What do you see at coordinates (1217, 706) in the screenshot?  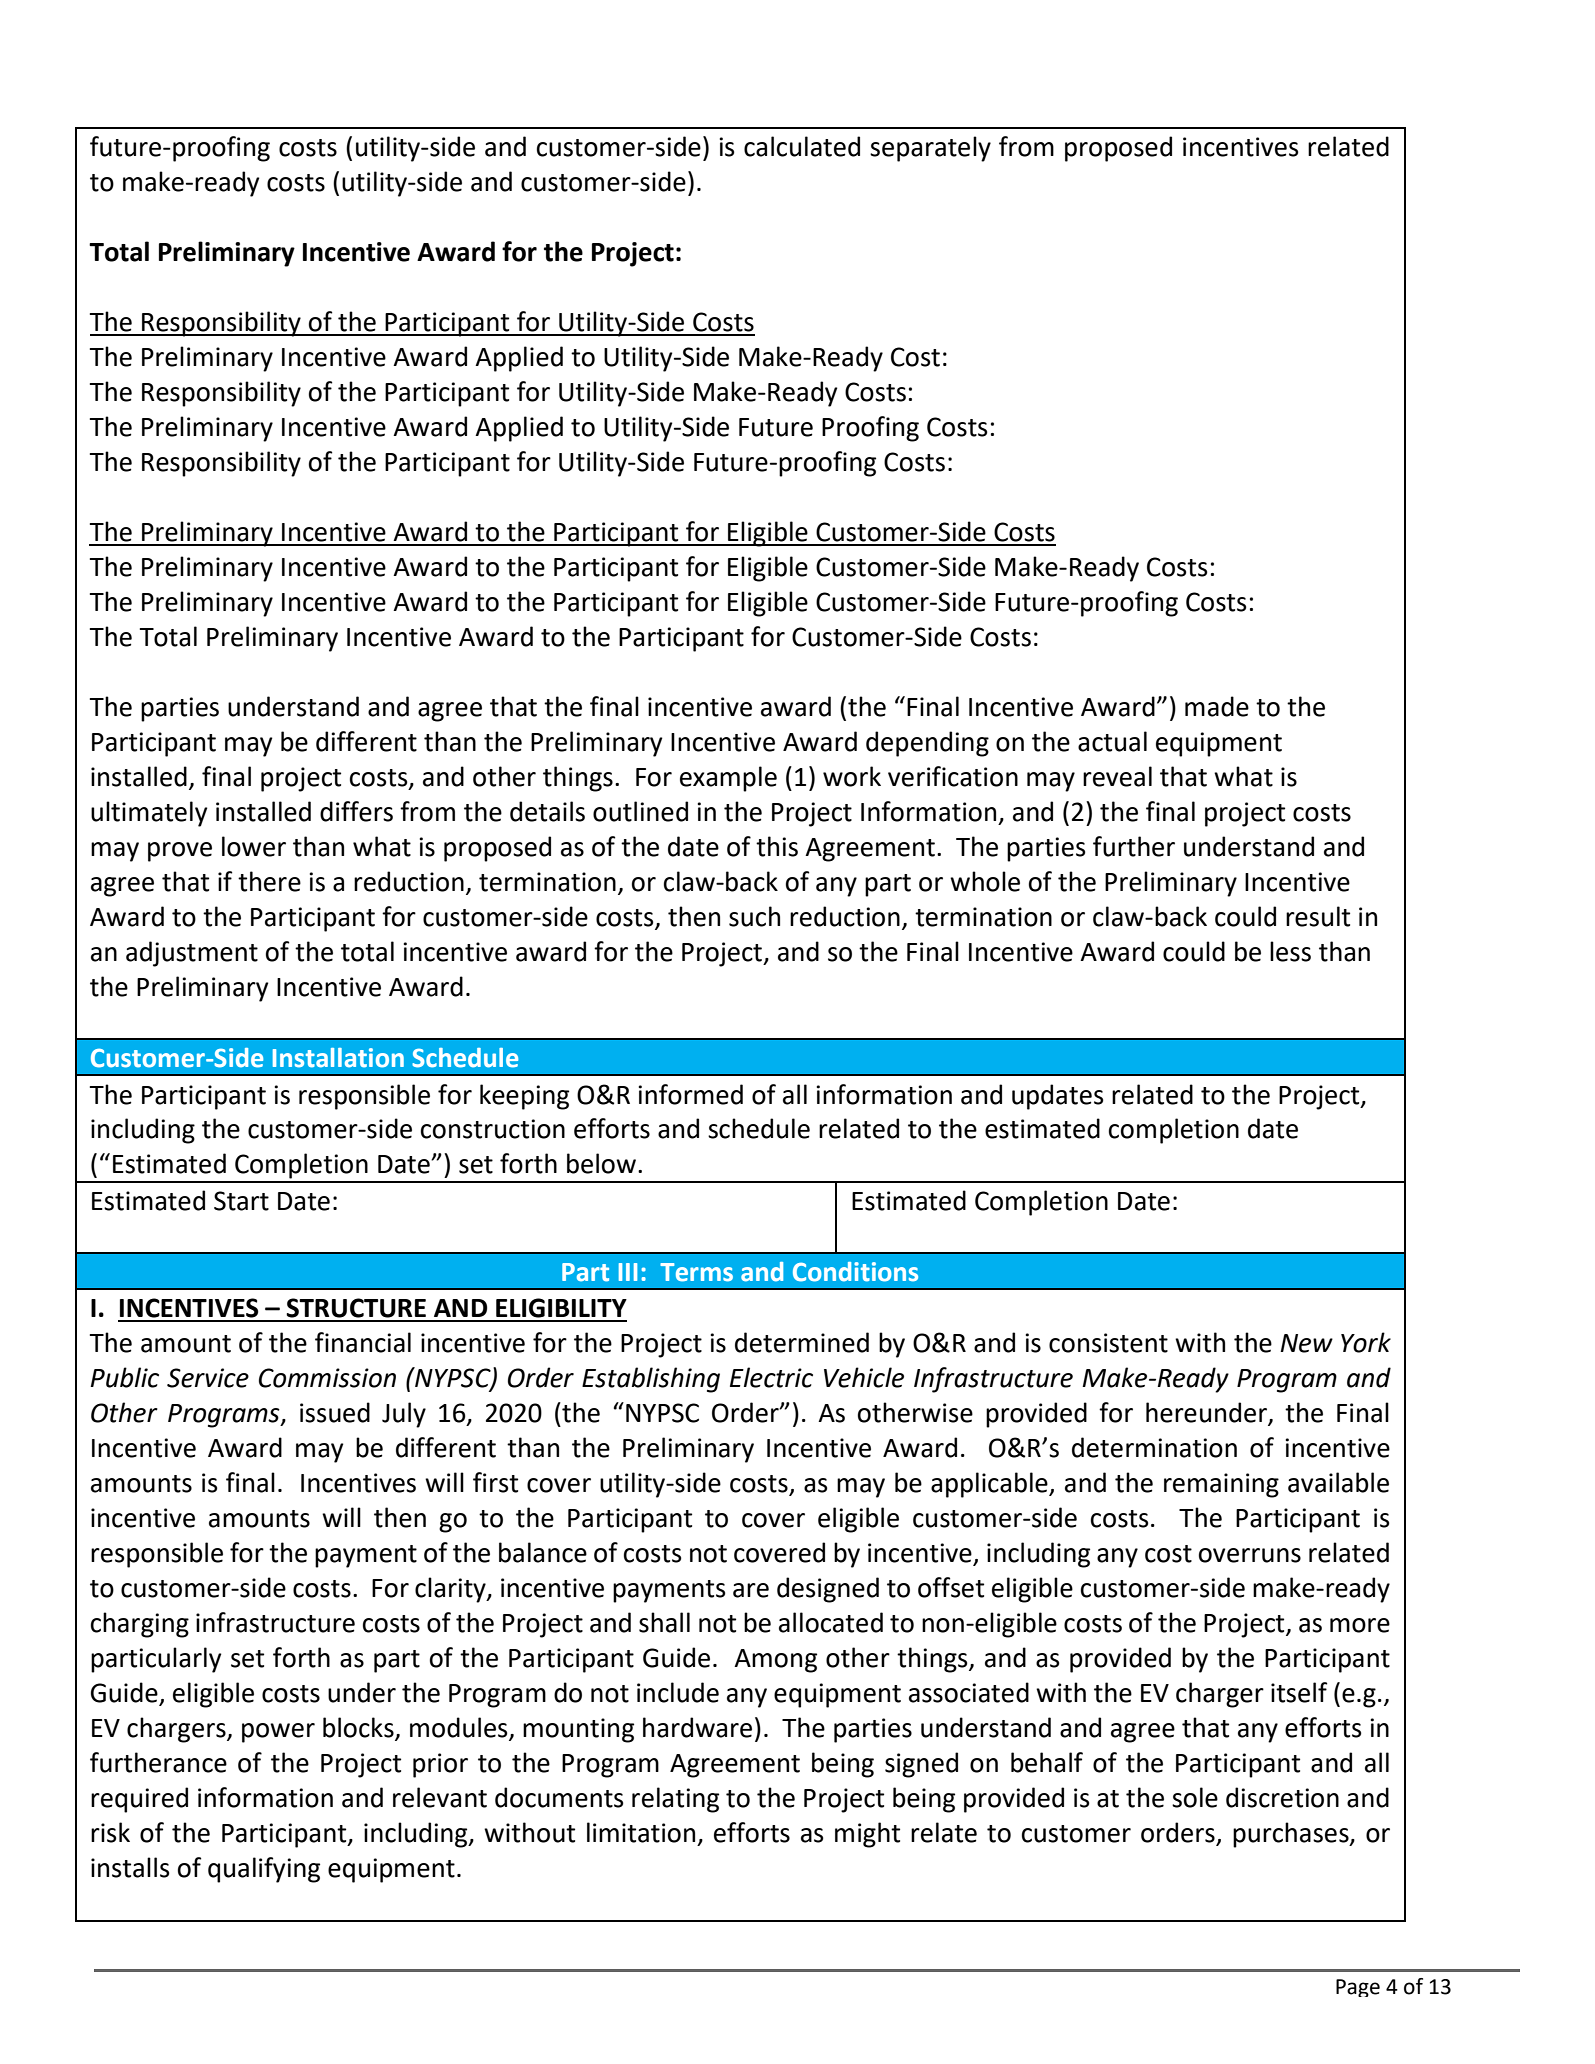 I see `made` at bounding box center [1217, 706].
